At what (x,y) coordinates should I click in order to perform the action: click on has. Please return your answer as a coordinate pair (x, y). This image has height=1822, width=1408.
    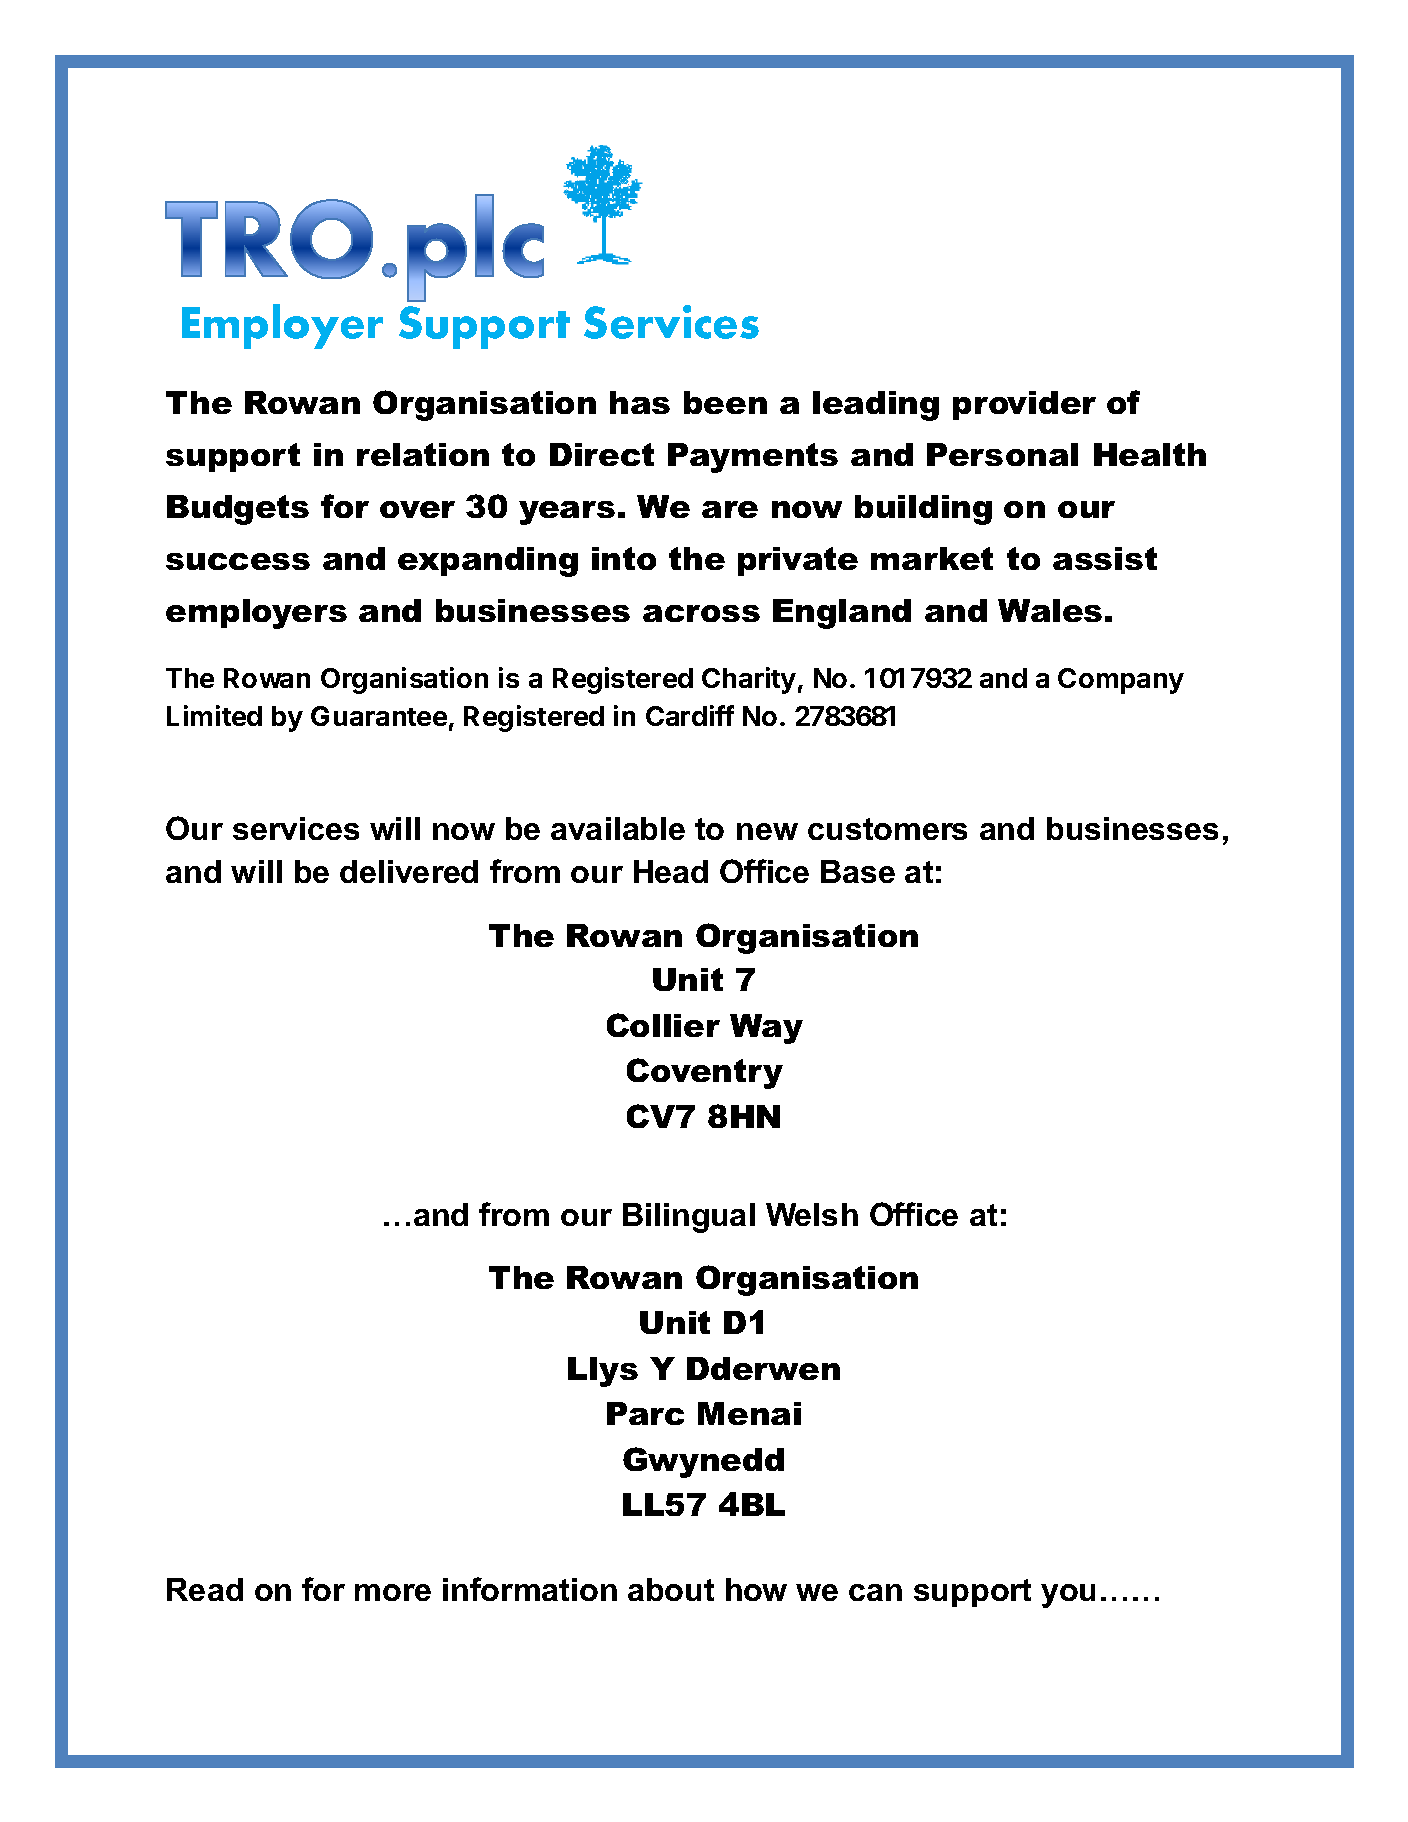
    Looking at the image, I should click on (640, 402).
